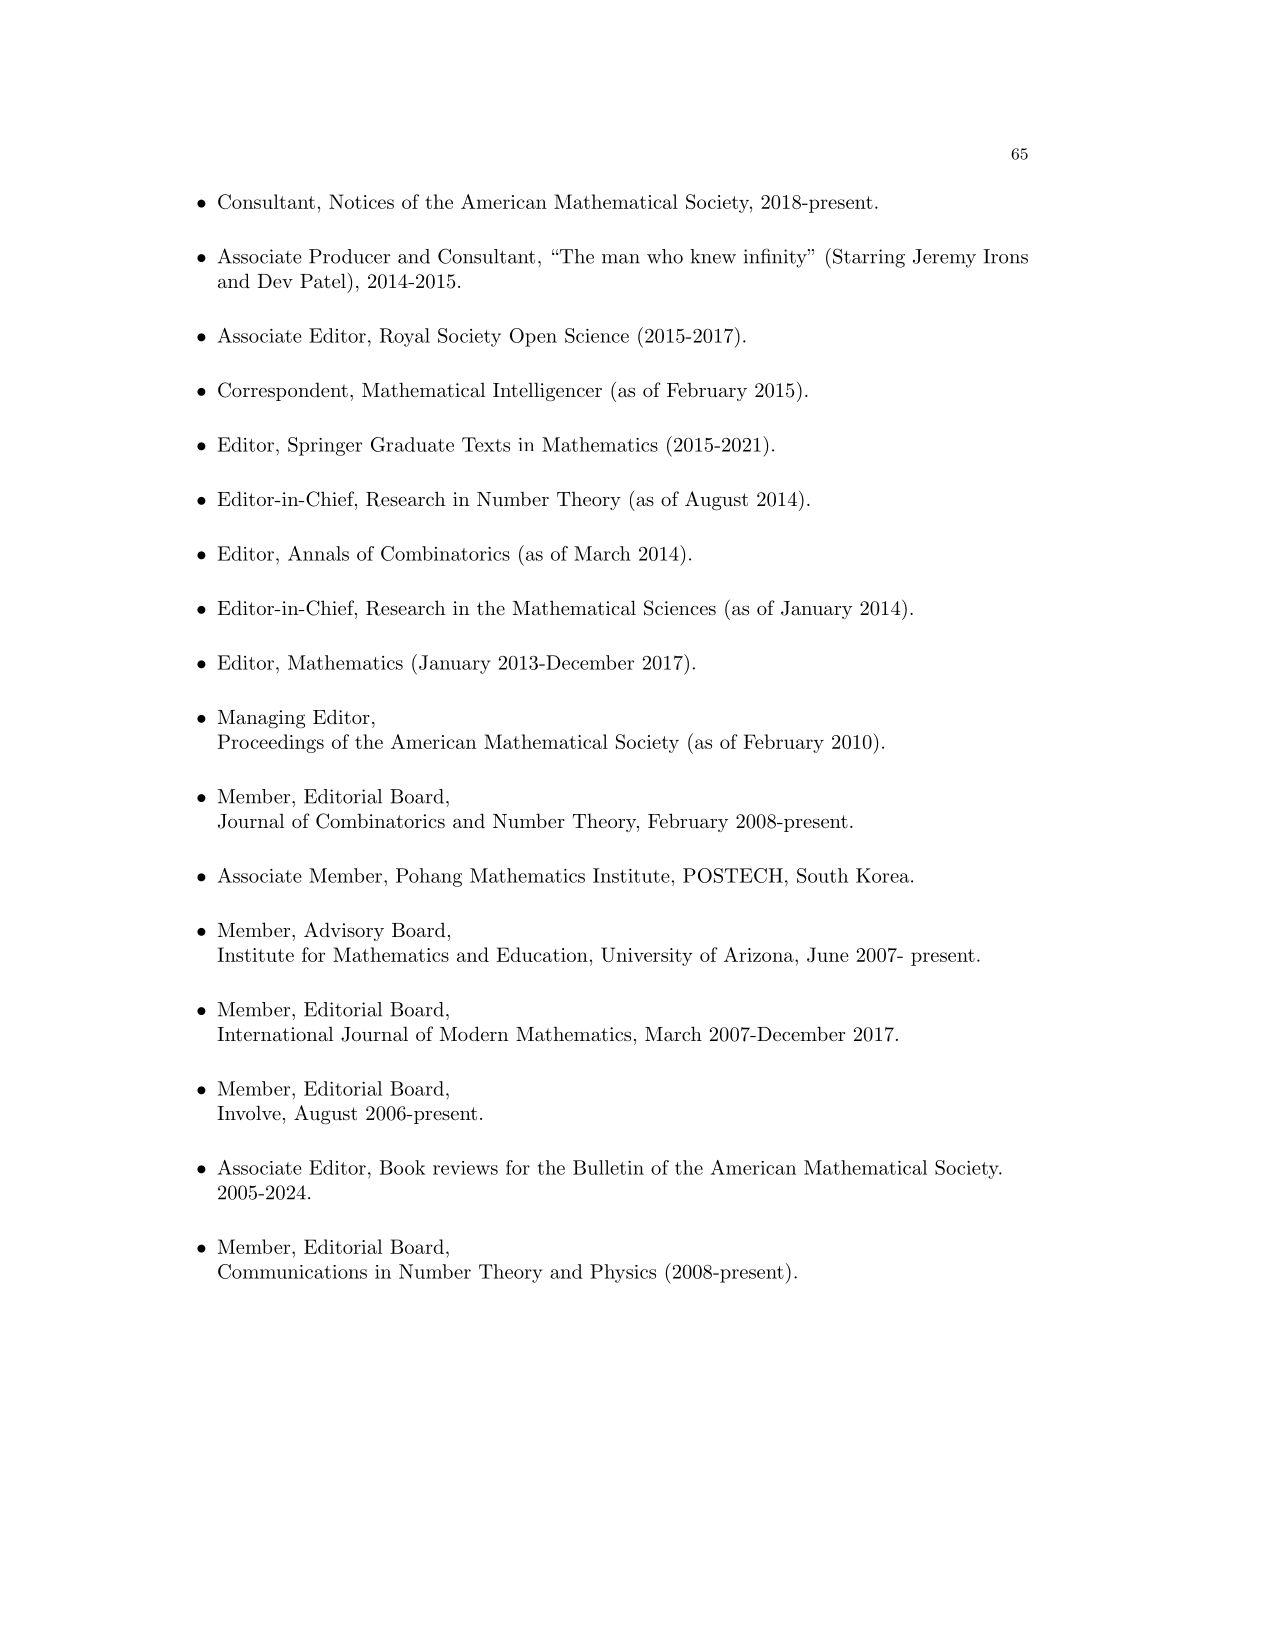  What do you see at coordinates (344, 931) in the page?
I see `Advisory` at bounding box center [344, 931].
